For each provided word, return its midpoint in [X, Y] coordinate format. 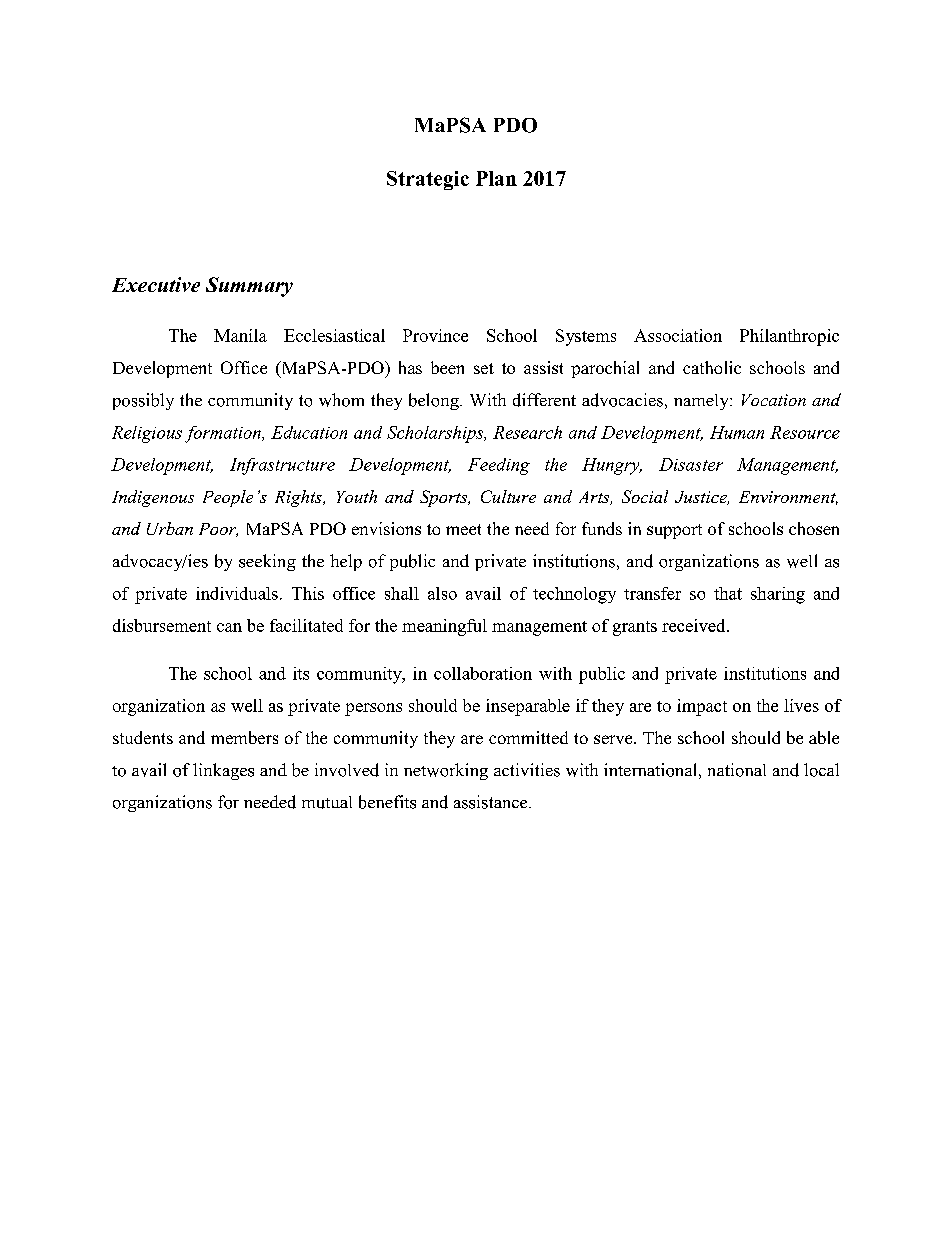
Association [678, 335]
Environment [788, 498]
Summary [249, 287]
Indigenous [153, 498]
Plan [496, 178]
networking [446, 771]
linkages [223, 771]
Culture [508, 496]
